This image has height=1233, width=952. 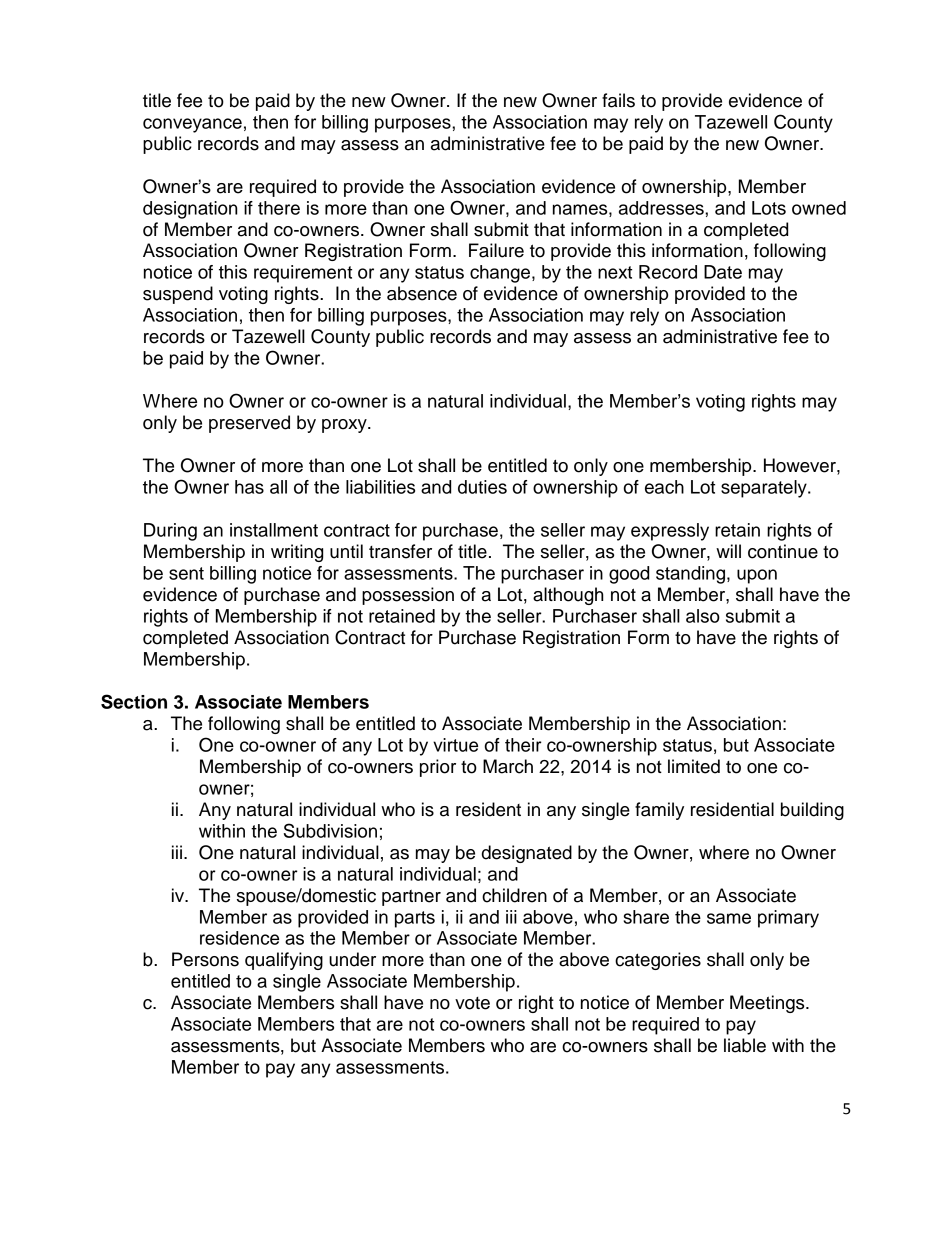 I want to click on Date, so click(x=723, y=272).
